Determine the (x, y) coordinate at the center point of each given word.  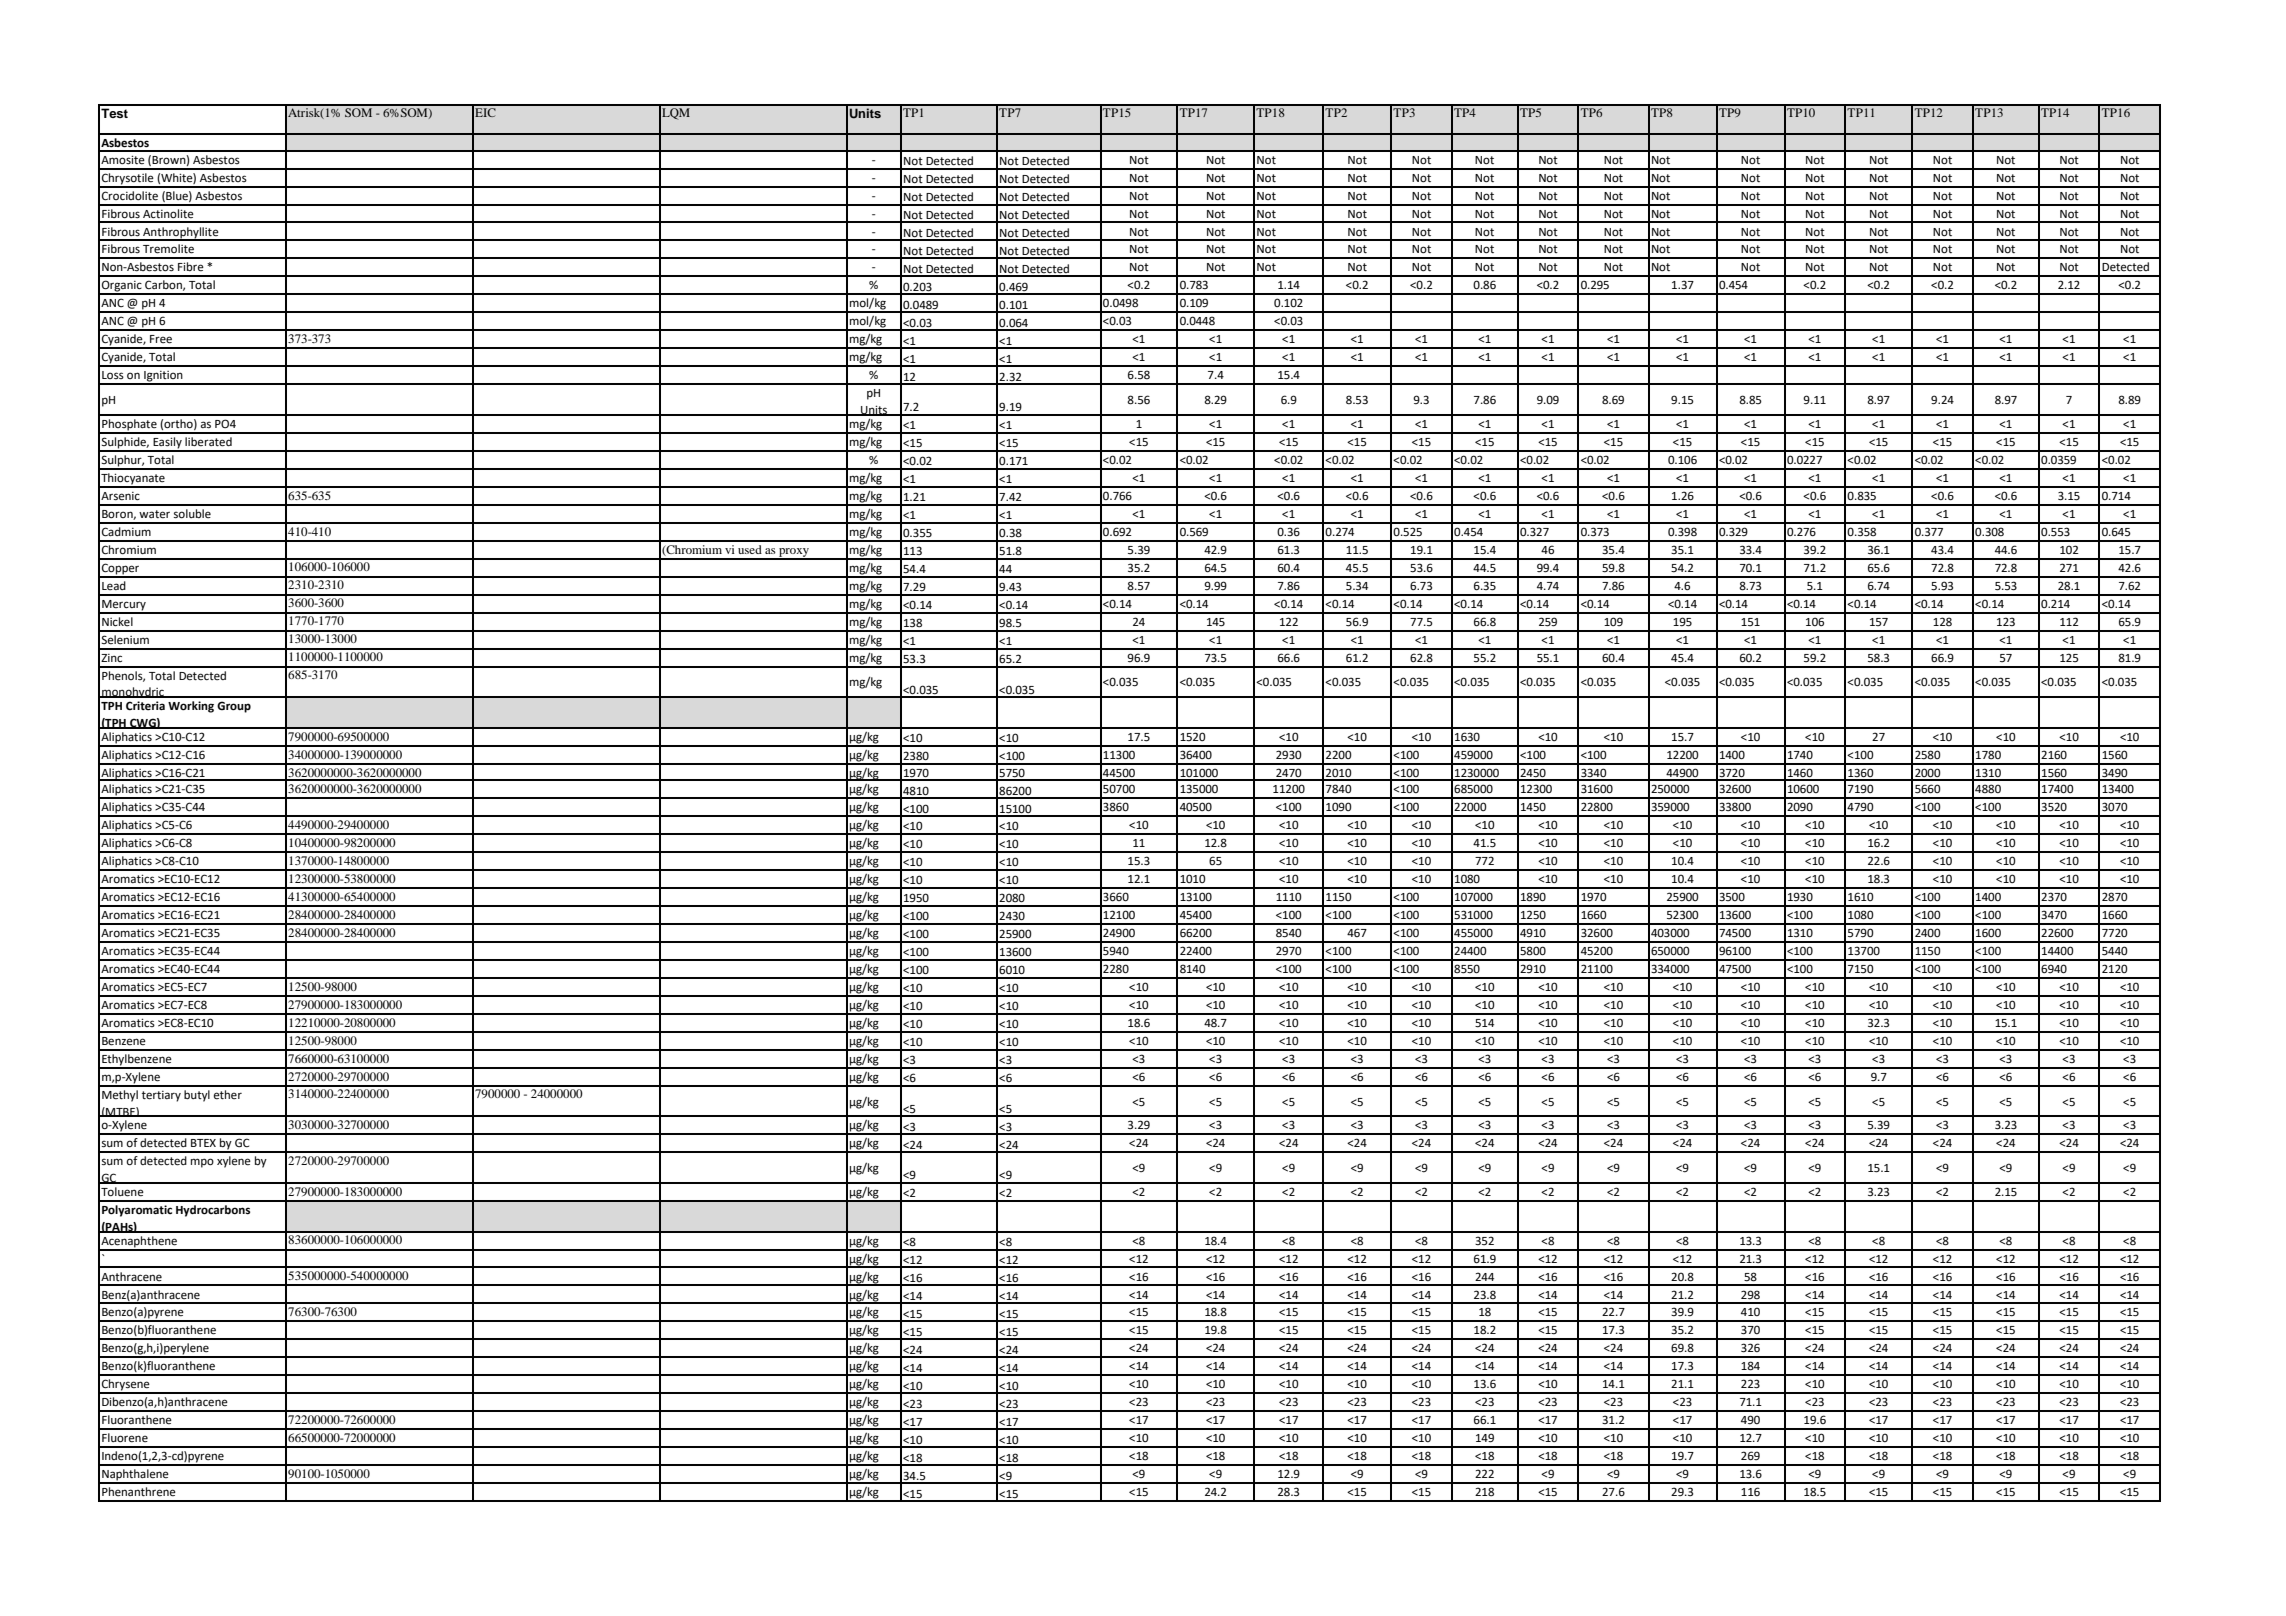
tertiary (161, 1096)
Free (161, 339)
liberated (208, 442)
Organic (122, 287)
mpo (202, 1163)
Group (234, 707)
